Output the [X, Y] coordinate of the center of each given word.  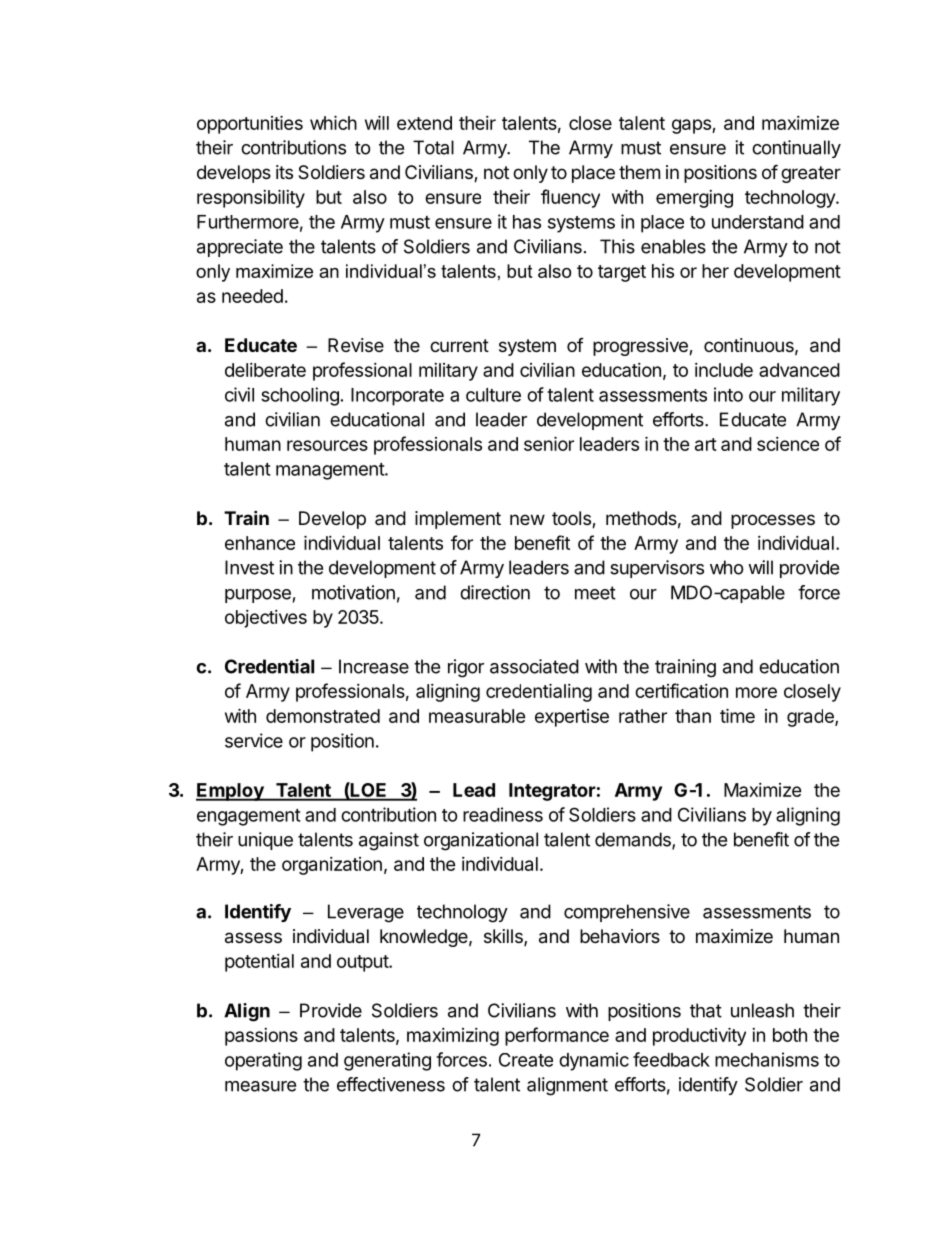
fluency [570, 198]
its [284, 172]
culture [493, 395]
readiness [503, 814]
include [724, 370]
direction [495, 592]
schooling [300, 396]
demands [634, 840]
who [727, 567]
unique [265, 841]
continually [796, 149]
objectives [266, 619]
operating [263, 1061]
